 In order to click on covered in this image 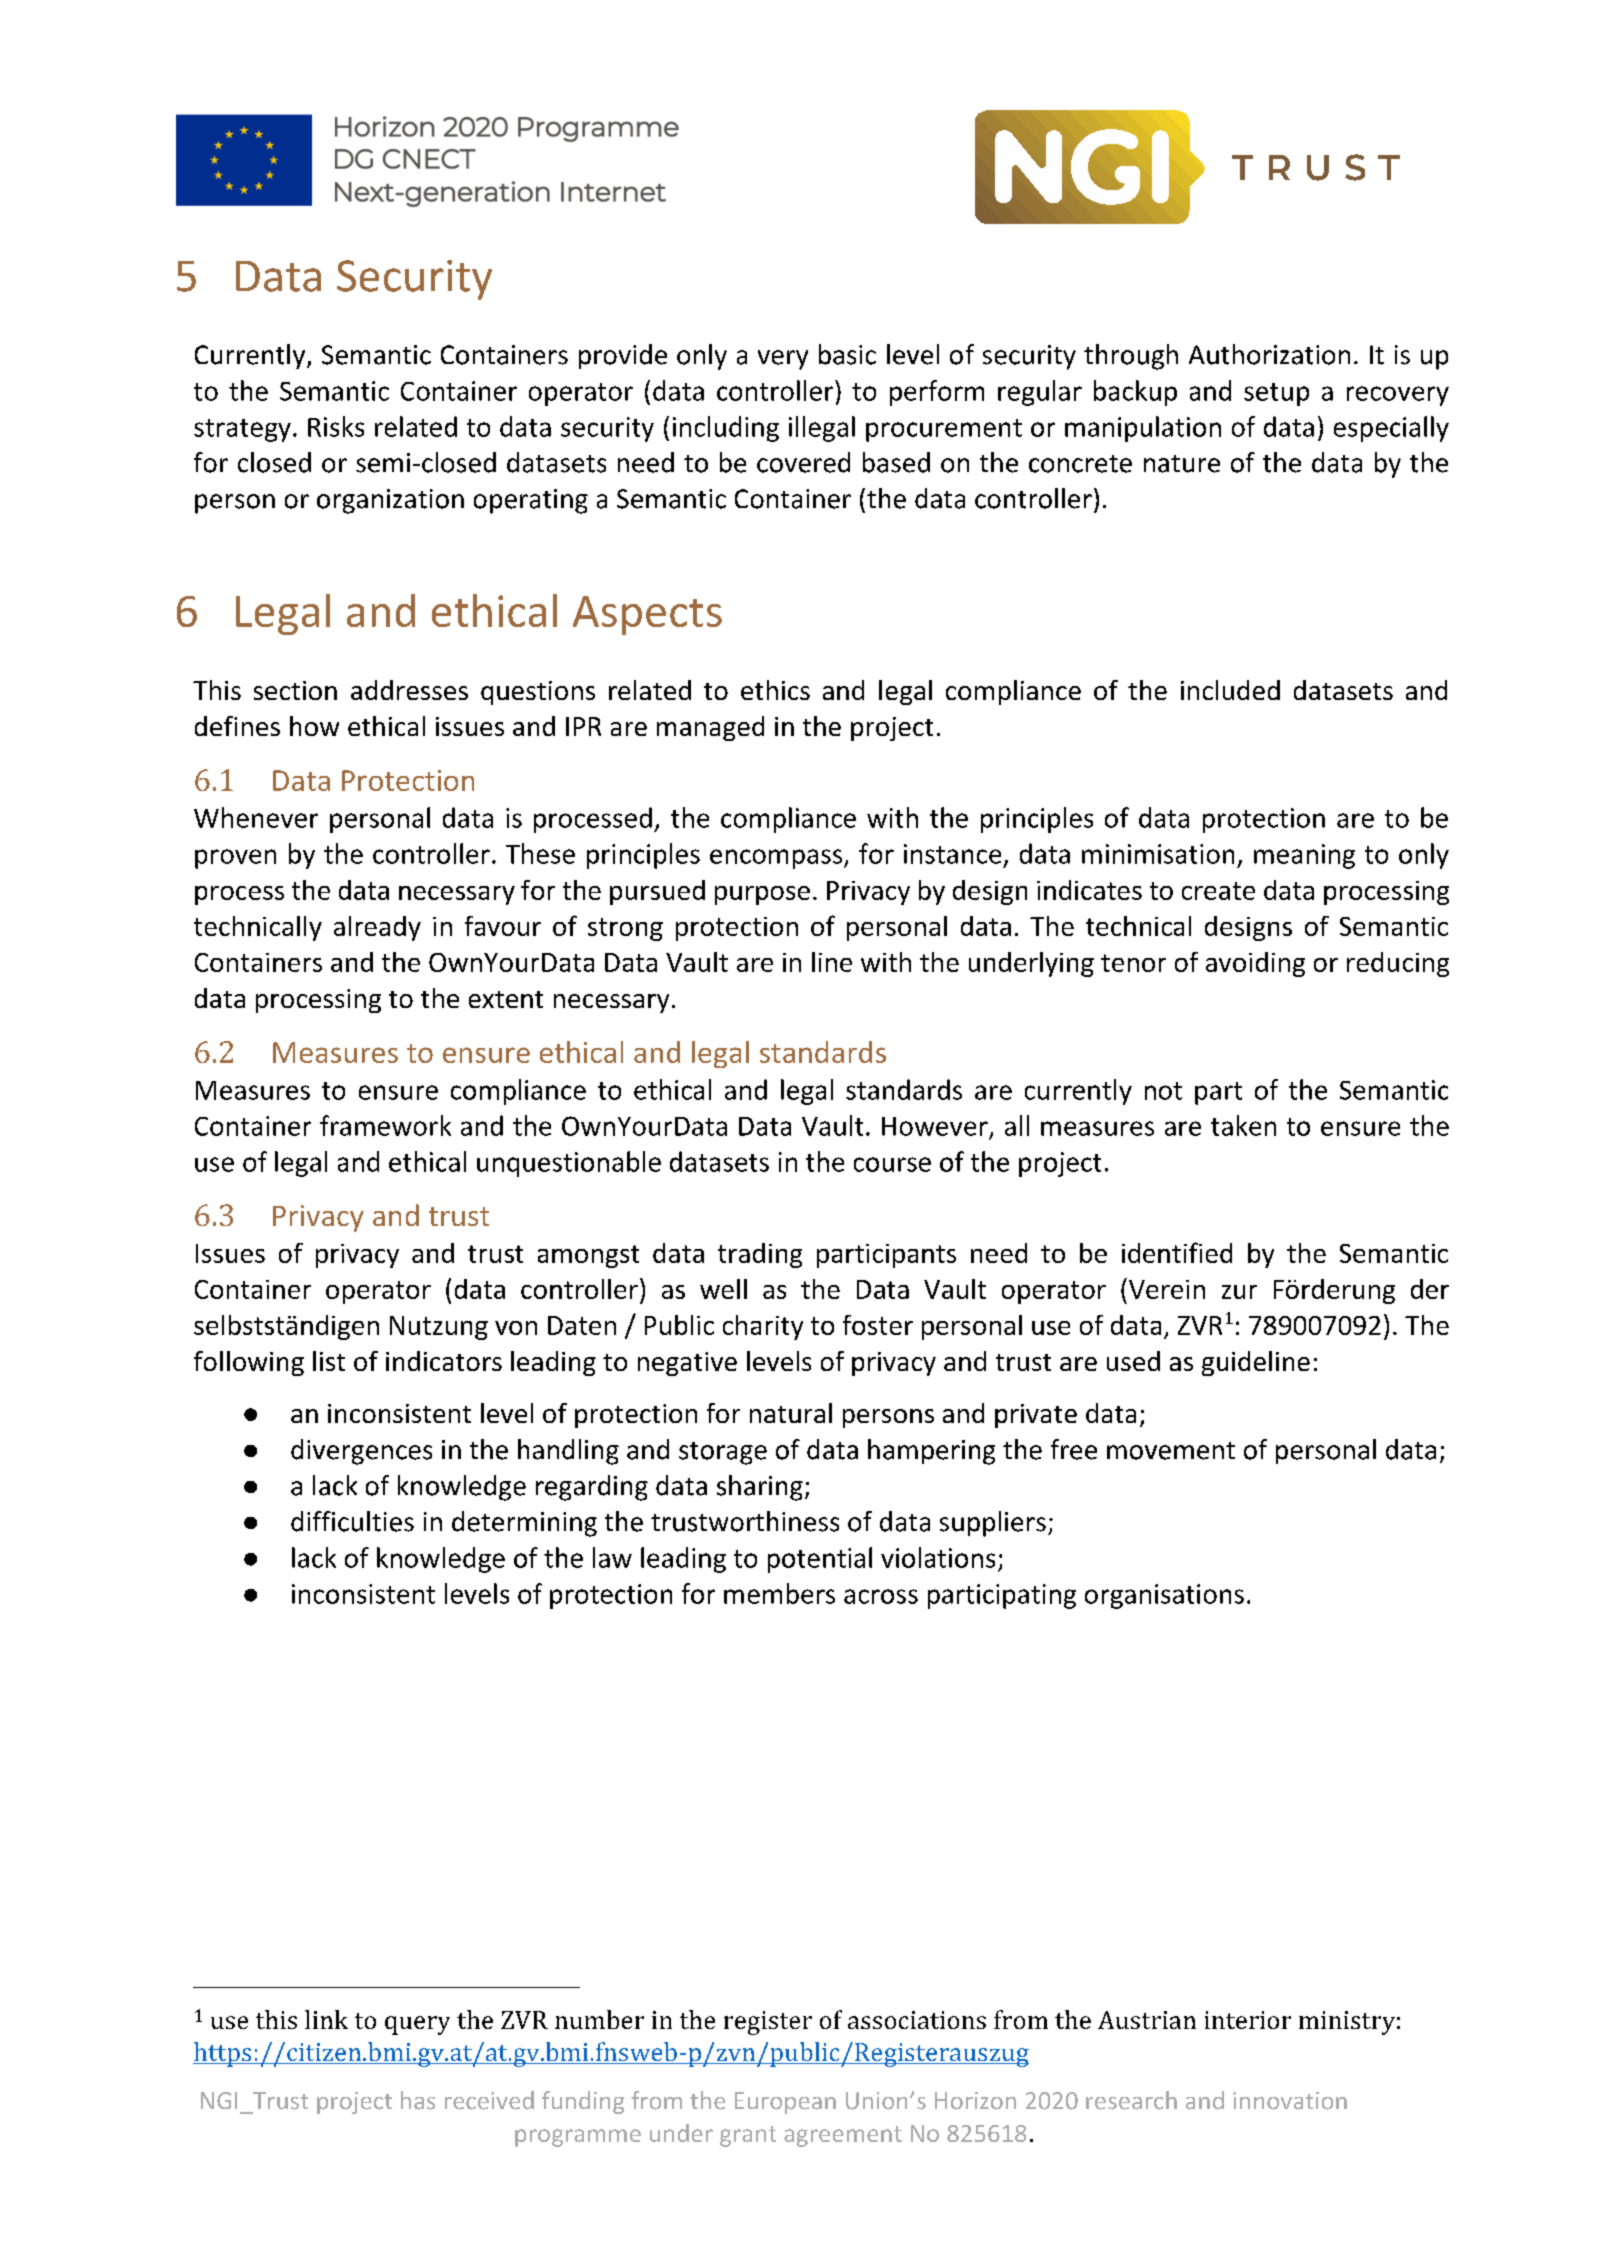, I will do `click(803, 462)`.
